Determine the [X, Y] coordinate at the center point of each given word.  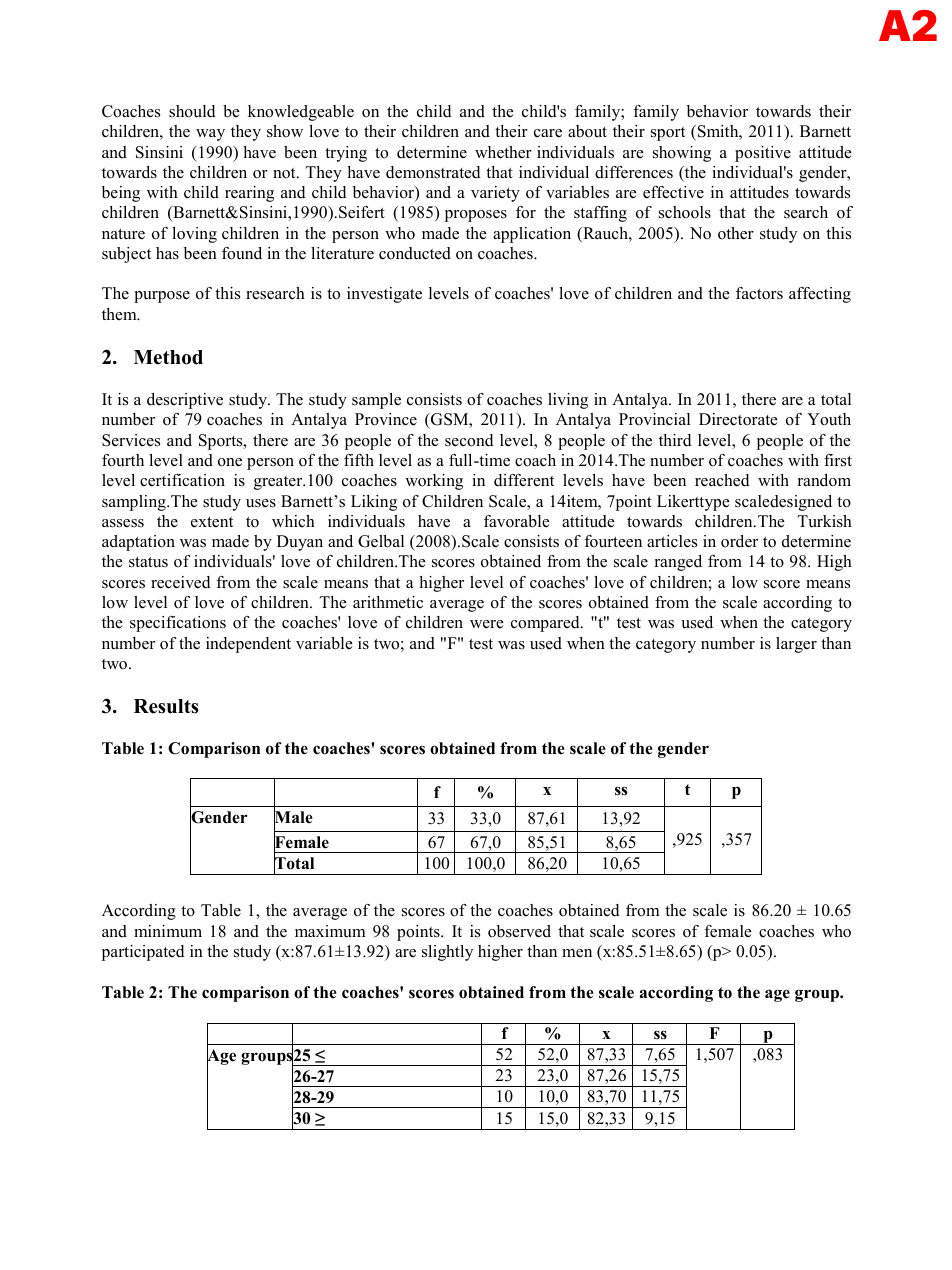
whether [503, 152]
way [210, 135]
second [469, 440]
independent [248, 645]
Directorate [738, 419]
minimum [168, 931]
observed [519, 931]
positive [763, 154]
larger [796, 645]
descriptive [185, 401]
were [487, 624]
